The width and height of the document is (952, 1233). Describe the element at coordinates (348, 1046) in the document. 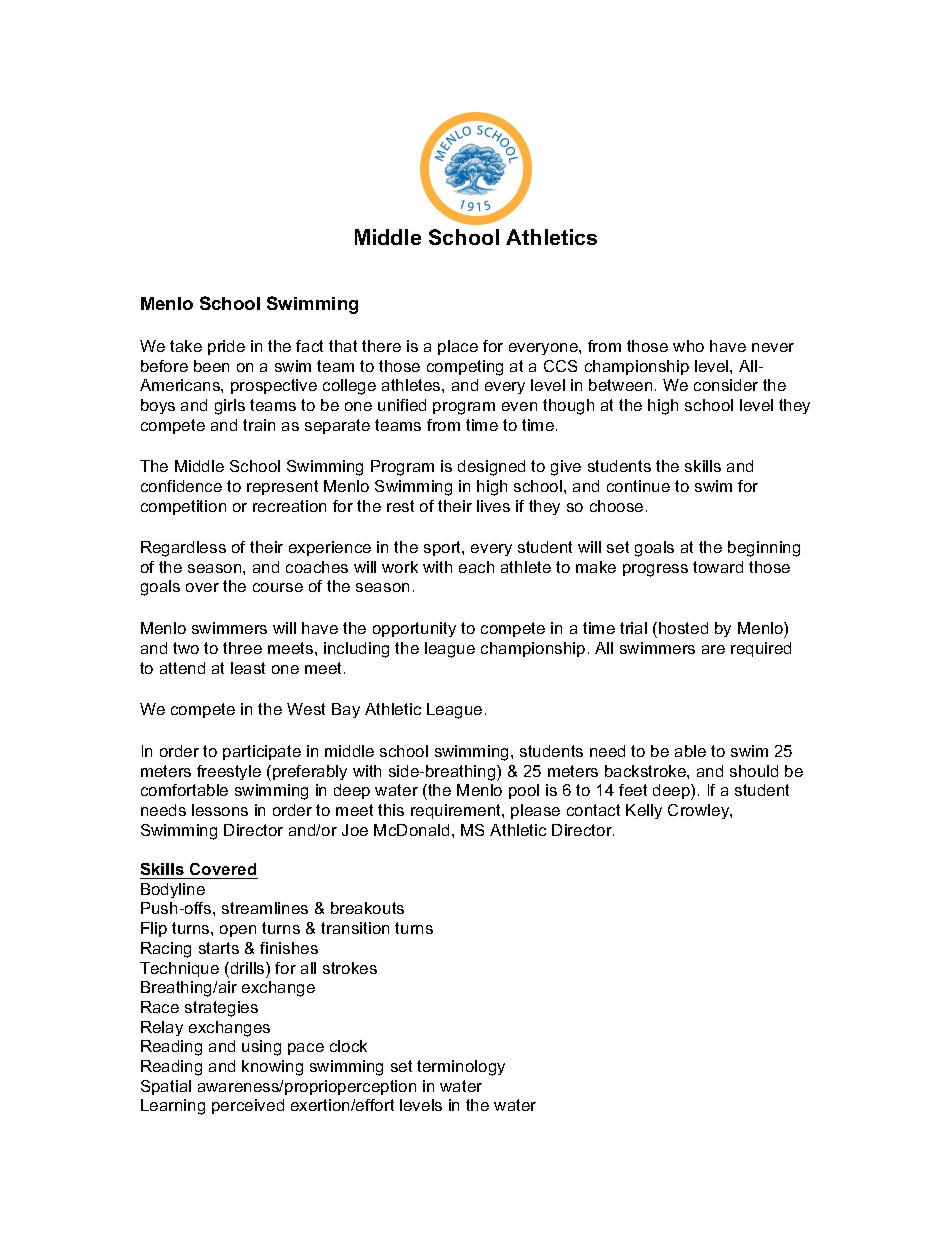

I see `clock` at that location.
